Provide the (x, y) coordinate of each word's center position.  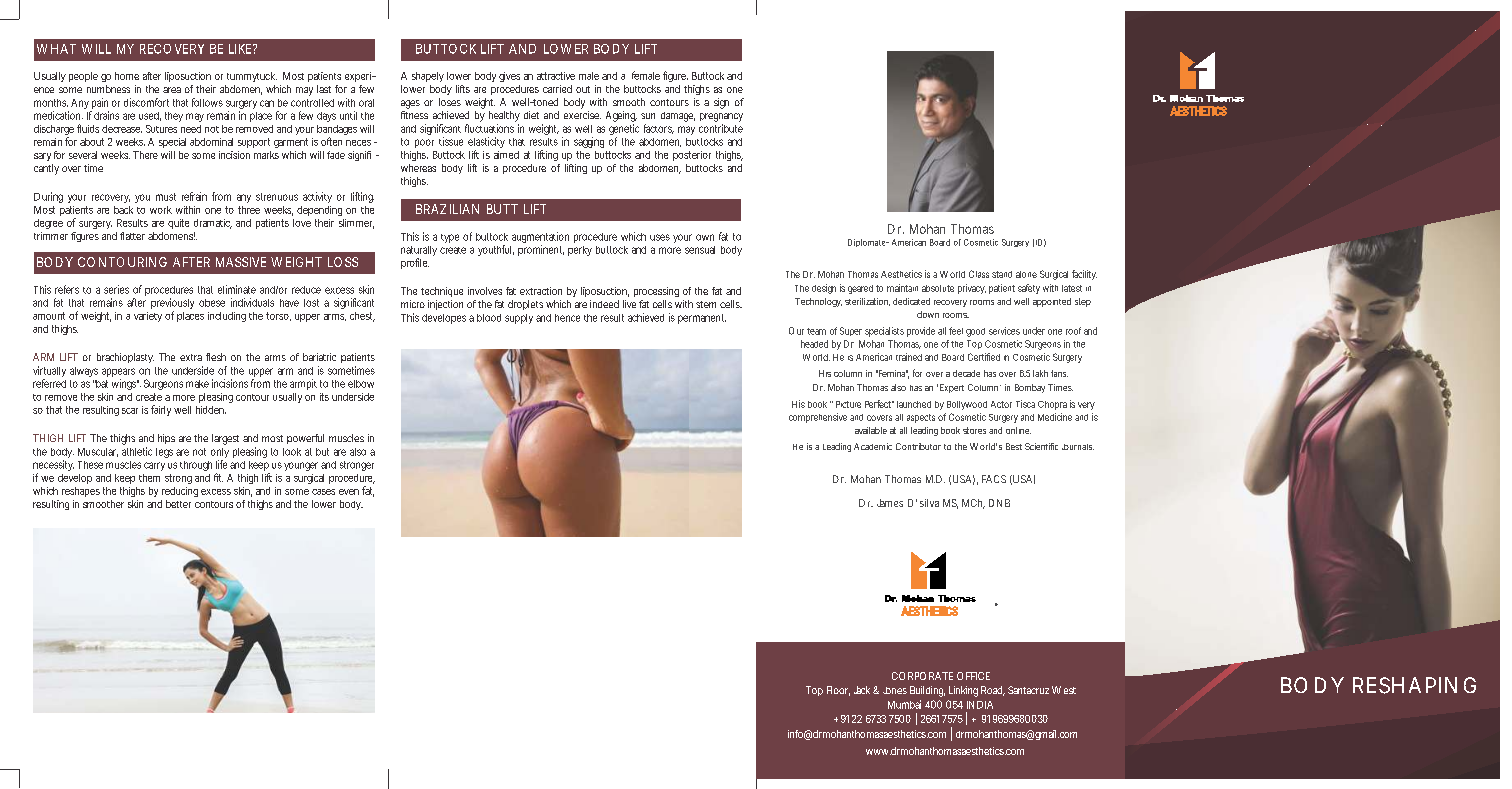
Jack (862, 690)
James (890, 503)
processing (656, 292)
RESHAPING (1414, 685)
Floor (838, 691)
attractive (556, 76)
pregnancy (721, 117)
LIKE (241, 49)
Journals (1078, 447)
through (196, 466)
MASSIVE (241, 262)
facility (1084, 275)
